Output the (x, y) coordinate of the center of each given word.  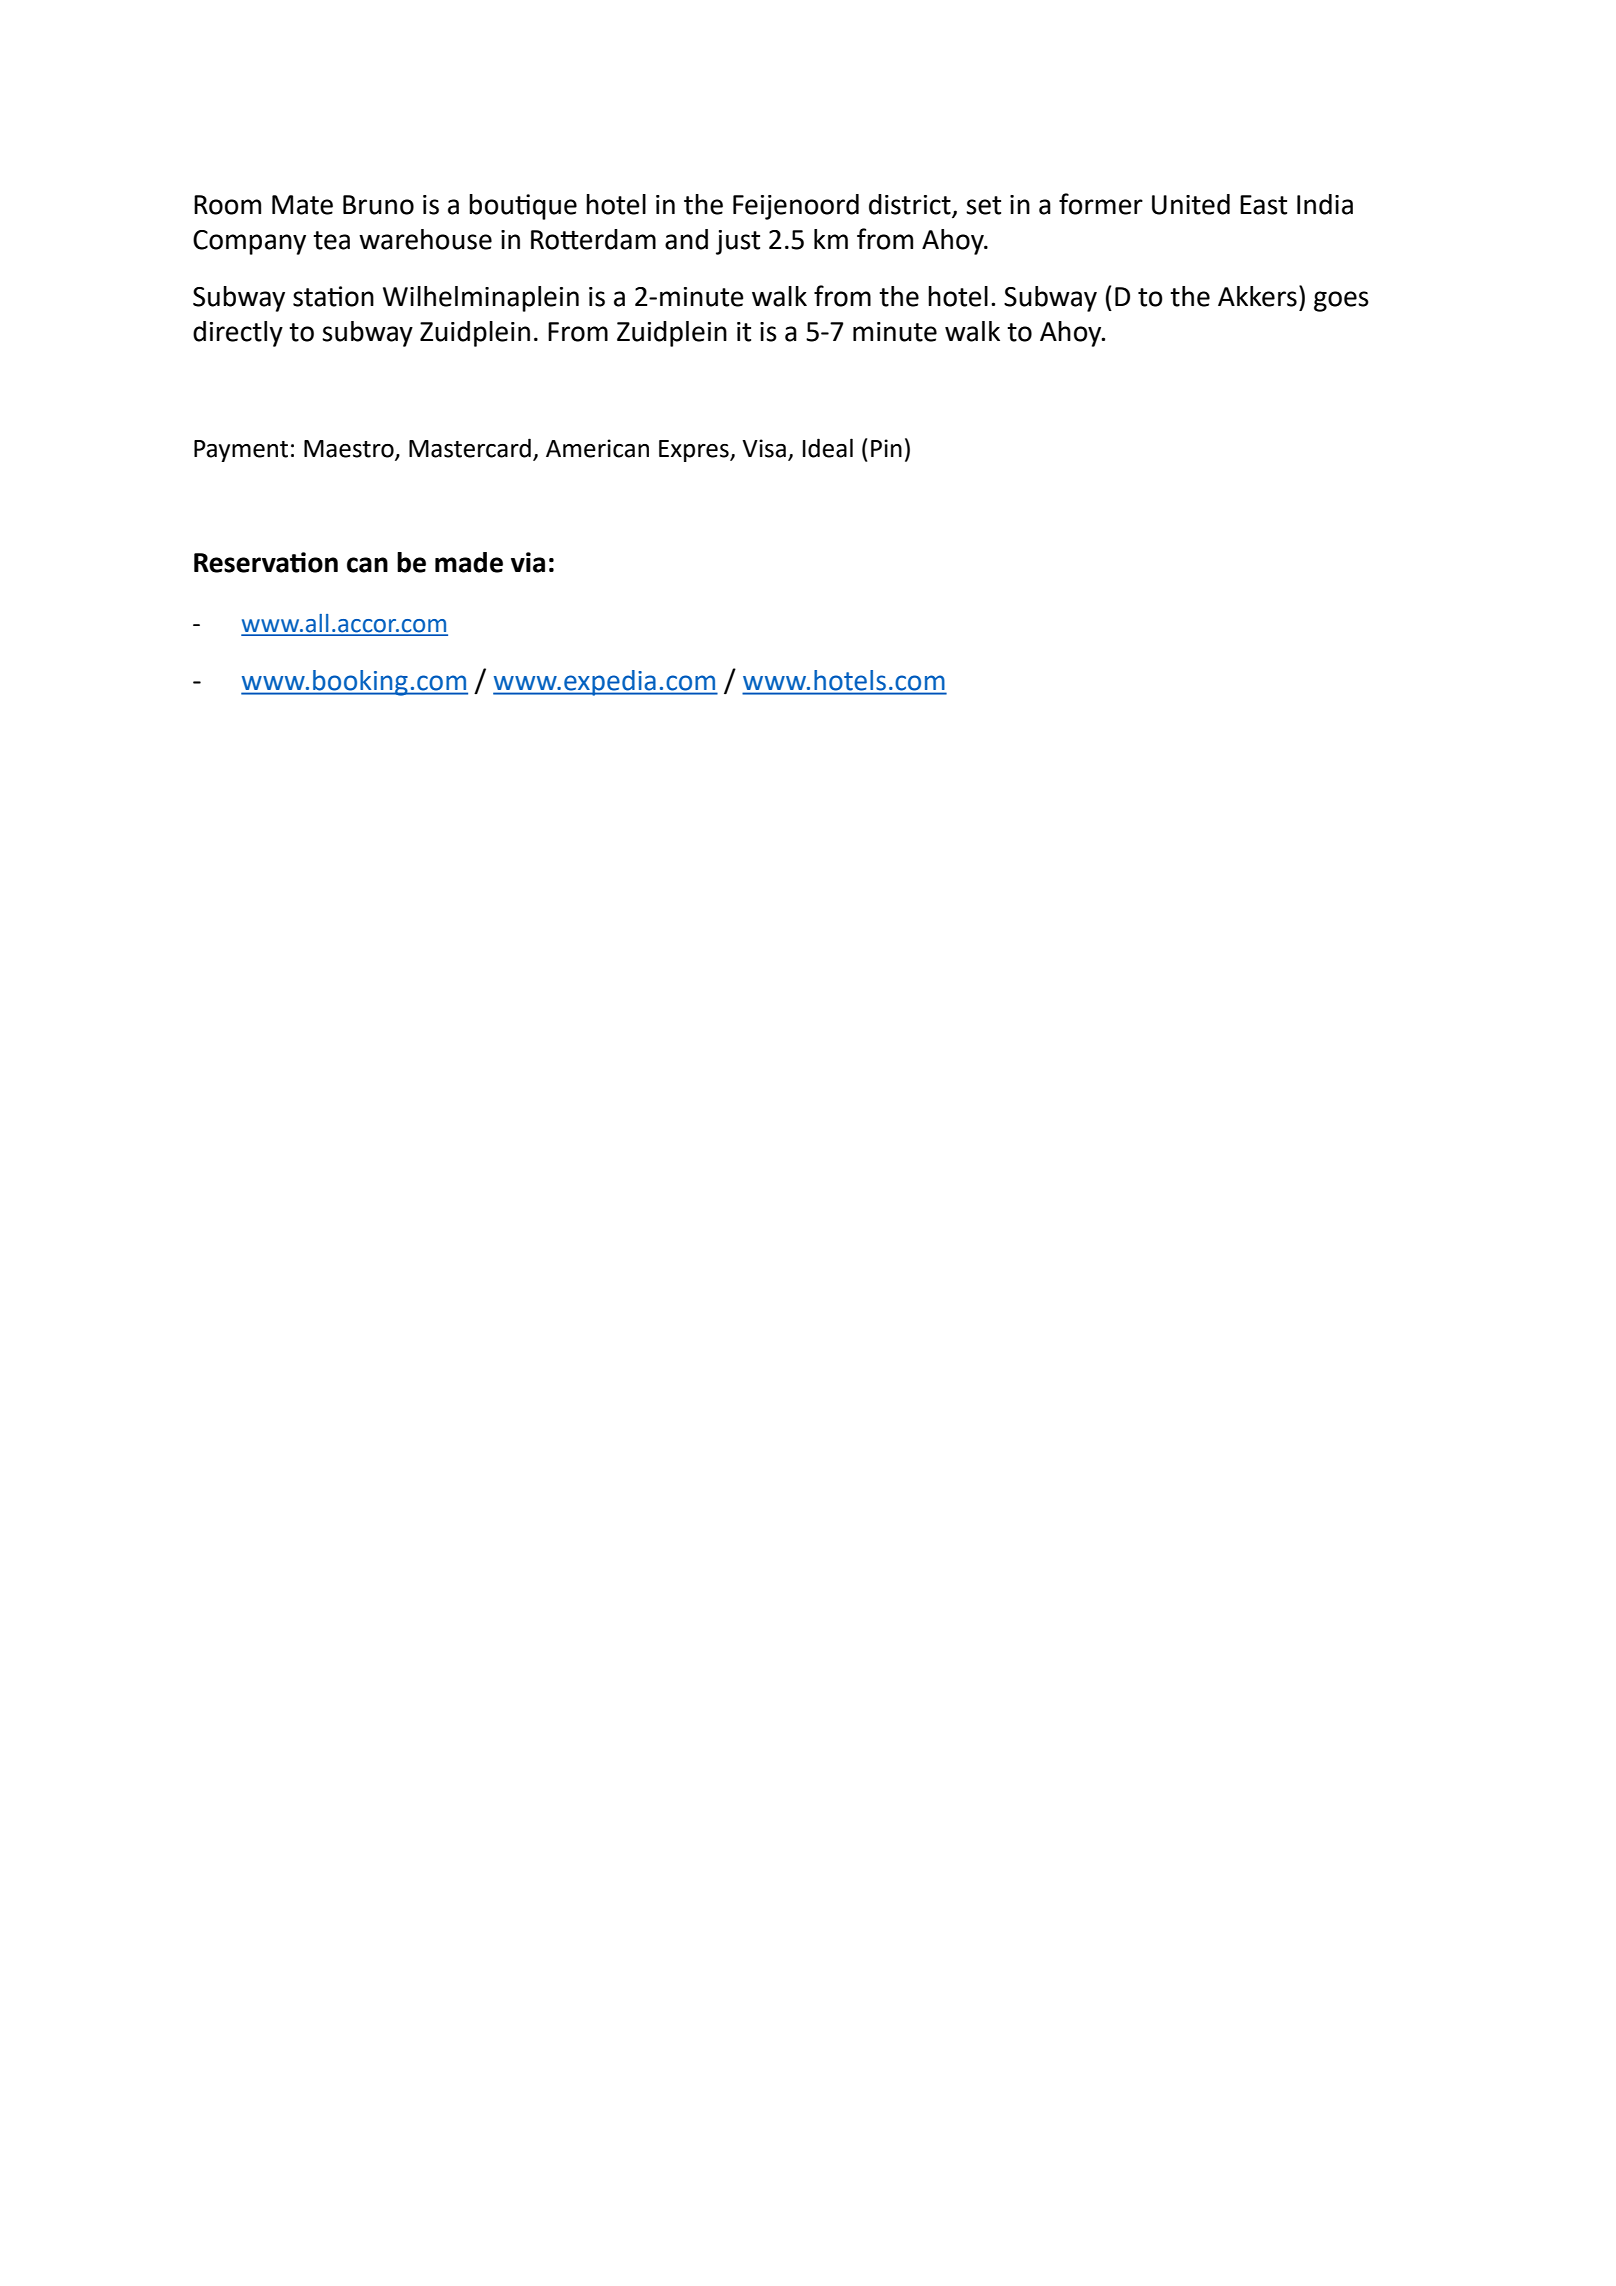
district (910, 204)
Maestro (350, 449)
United (1191, 204)
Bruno (378, 205)
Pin (886, 448)
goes (1341, 301)
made (469, 562)
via (528, 562)
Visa (764, 448)
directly (238, 334)
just (738, 242)
